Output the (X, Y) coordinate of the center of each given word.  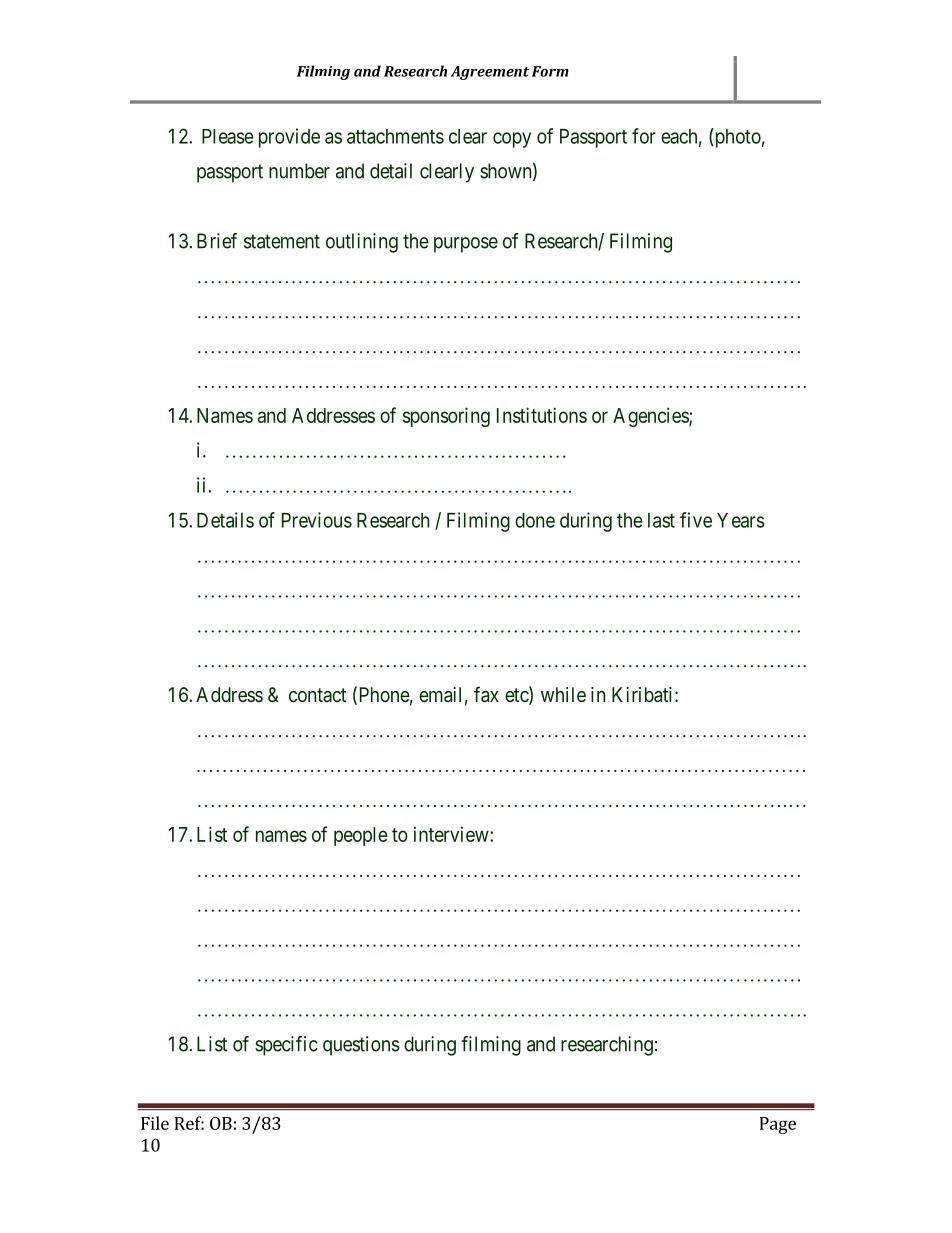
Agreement (490, 73)
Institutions (542, 415)
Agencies (651, 417)
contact (317, 695)
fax (486, 694)
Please (228, 136)
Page (778, 1125)
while (563, 694)
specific (286, 1046)
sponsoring (446, 417)
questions (361, 1046)
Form (550, 71)
